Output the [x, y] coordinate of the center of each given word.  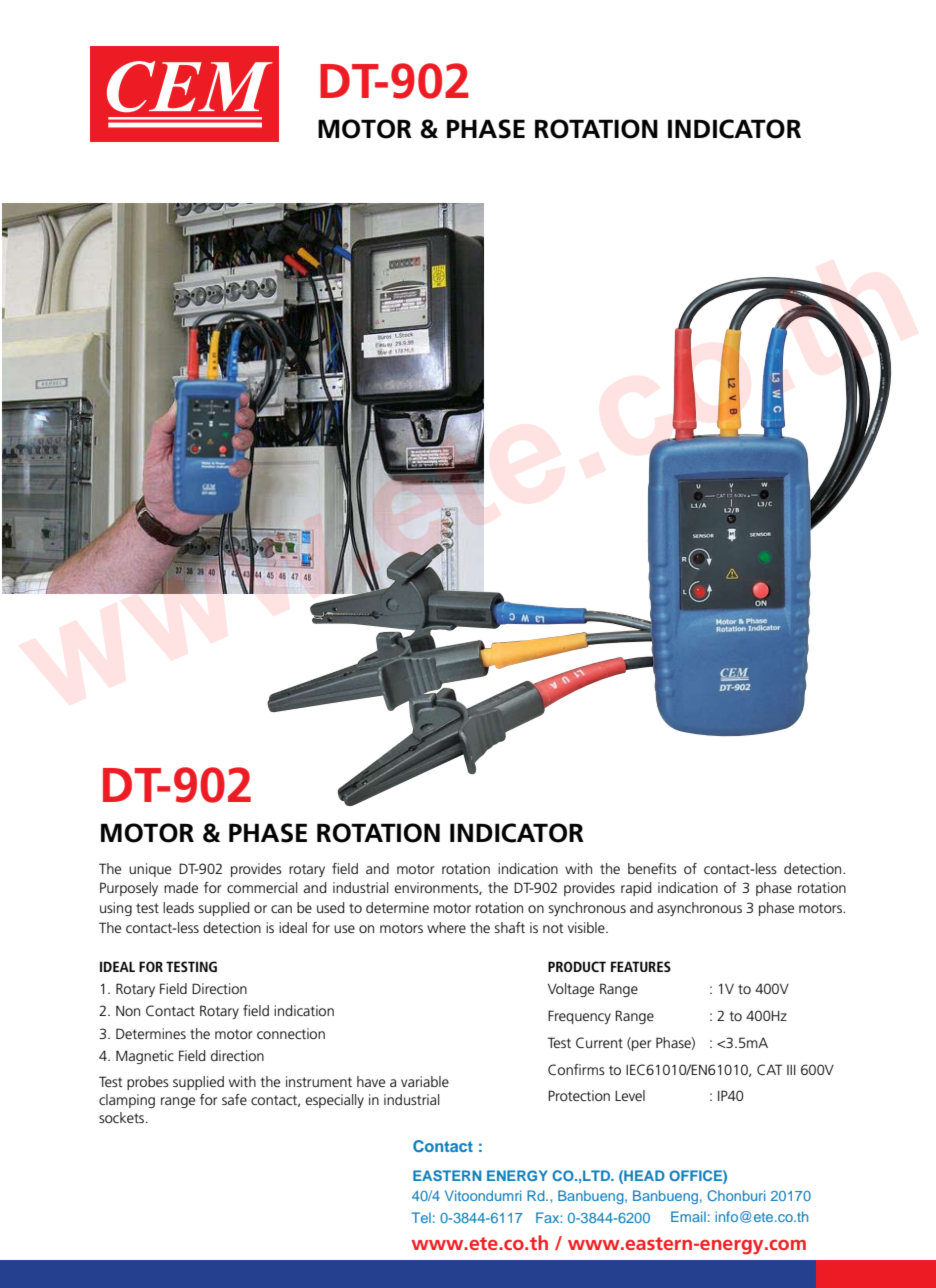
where [446, 927]
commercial [262, 887]
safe [234, 1099]
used [330, 907]
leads [178, 907]
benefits [652, 868]
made [181, 887]
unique [150, 870]
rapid [636, 889]
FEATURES [641, 966]
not [553, 928]
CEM [190, 86]
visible [587, 927]
